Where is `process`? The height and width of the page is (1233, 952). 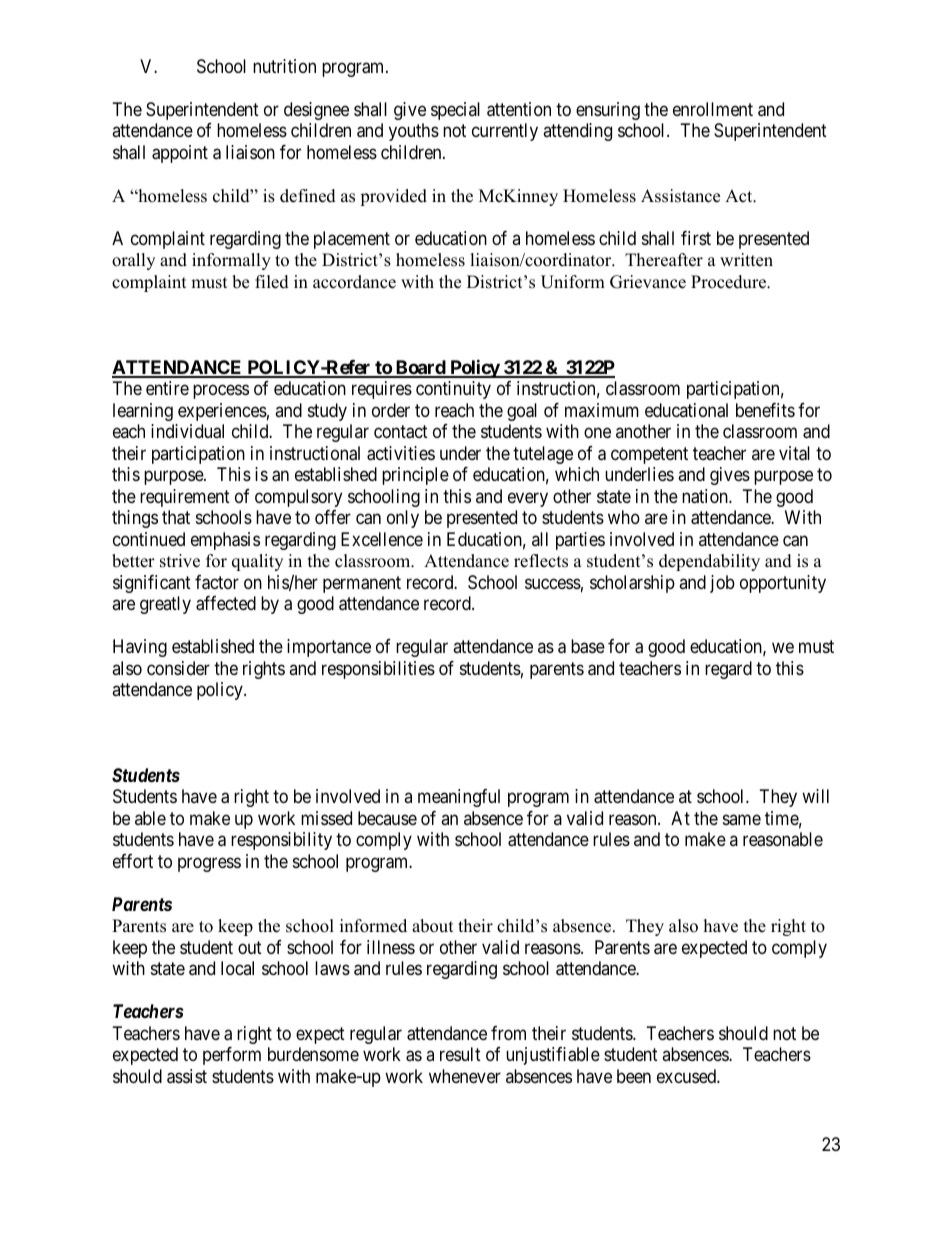 process is located at coordinates (221, 392).
